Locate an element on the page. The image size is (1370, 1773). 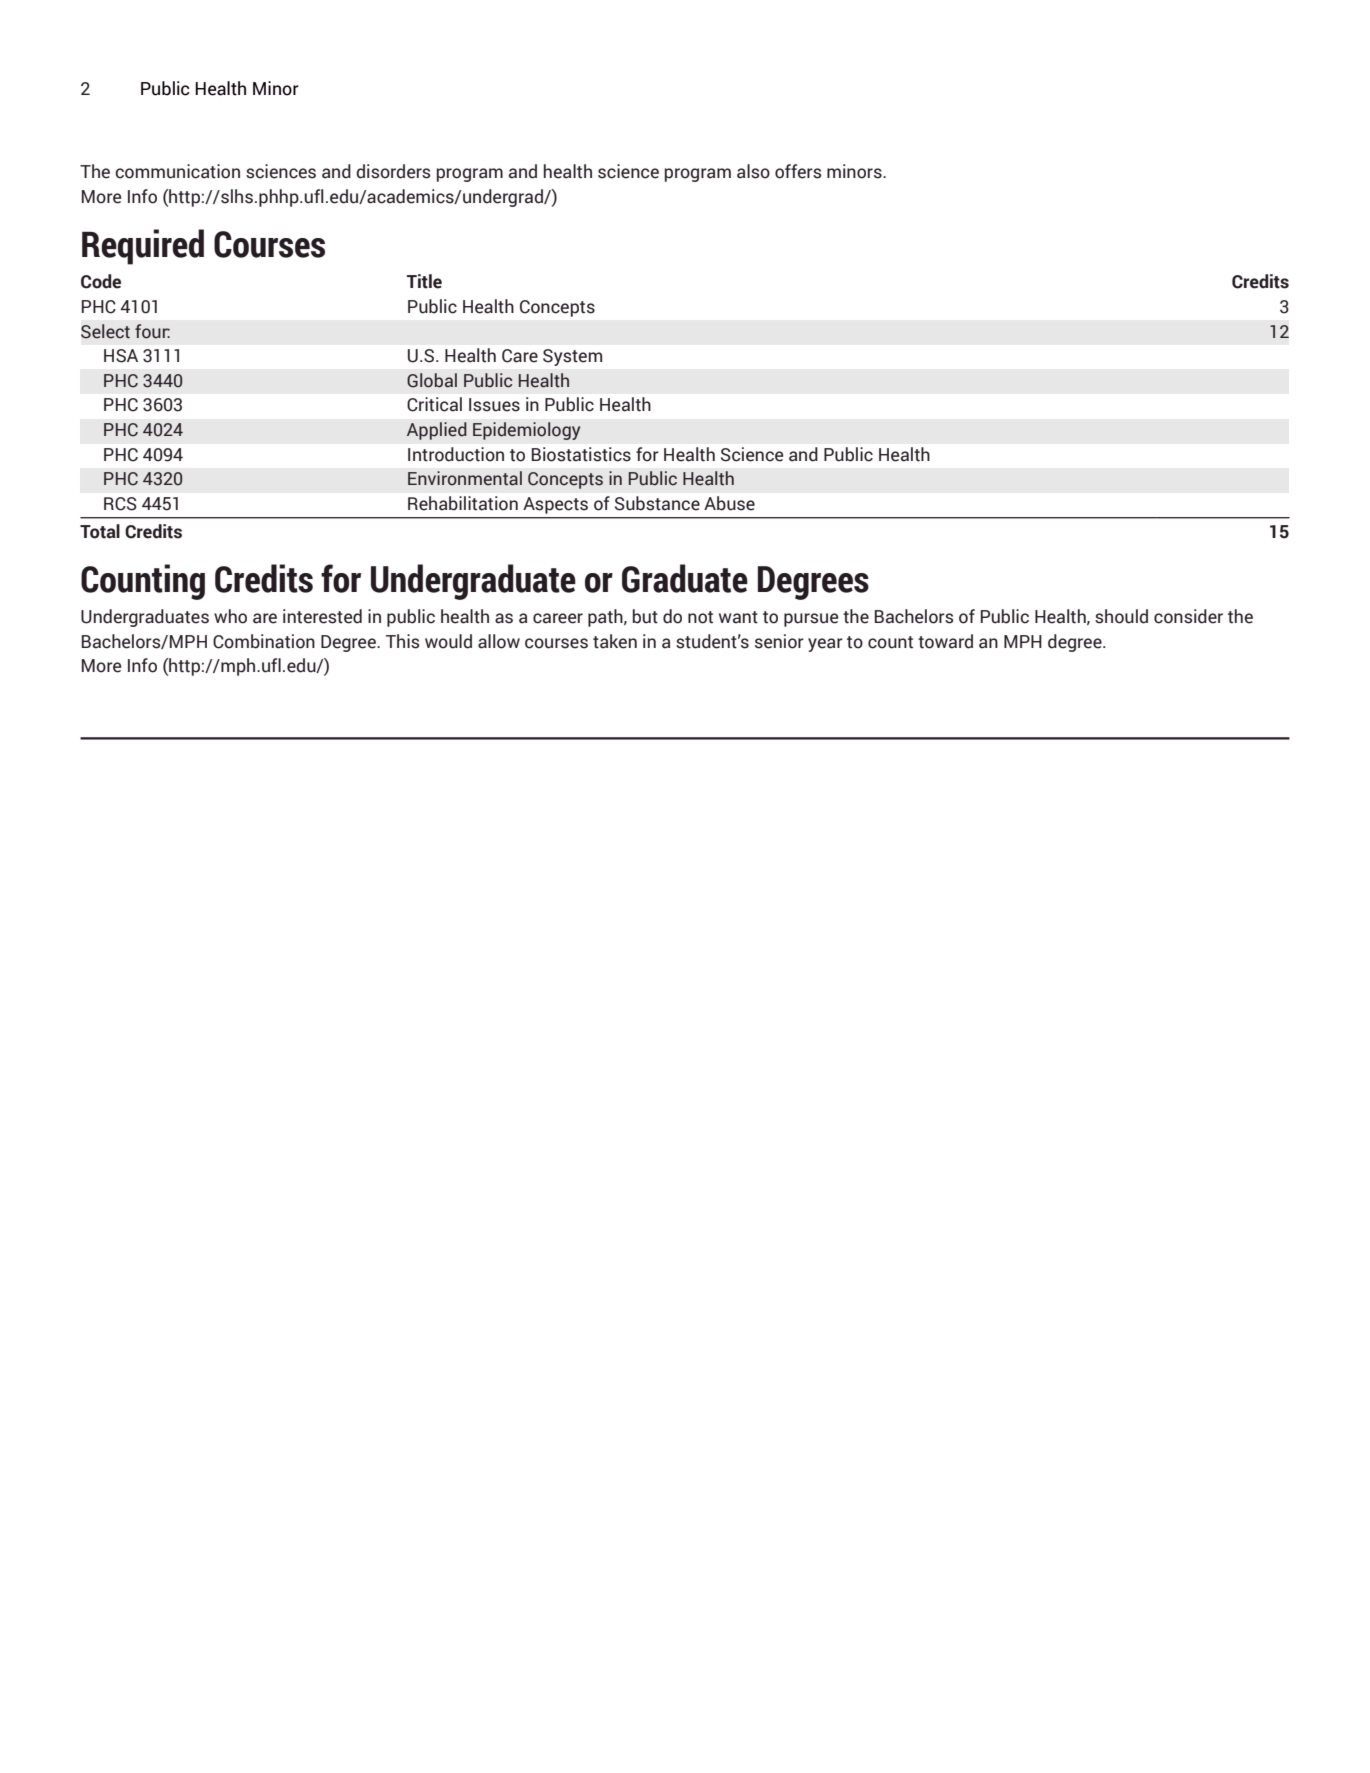
Biostatistics is located at coordinates (581, 454).
